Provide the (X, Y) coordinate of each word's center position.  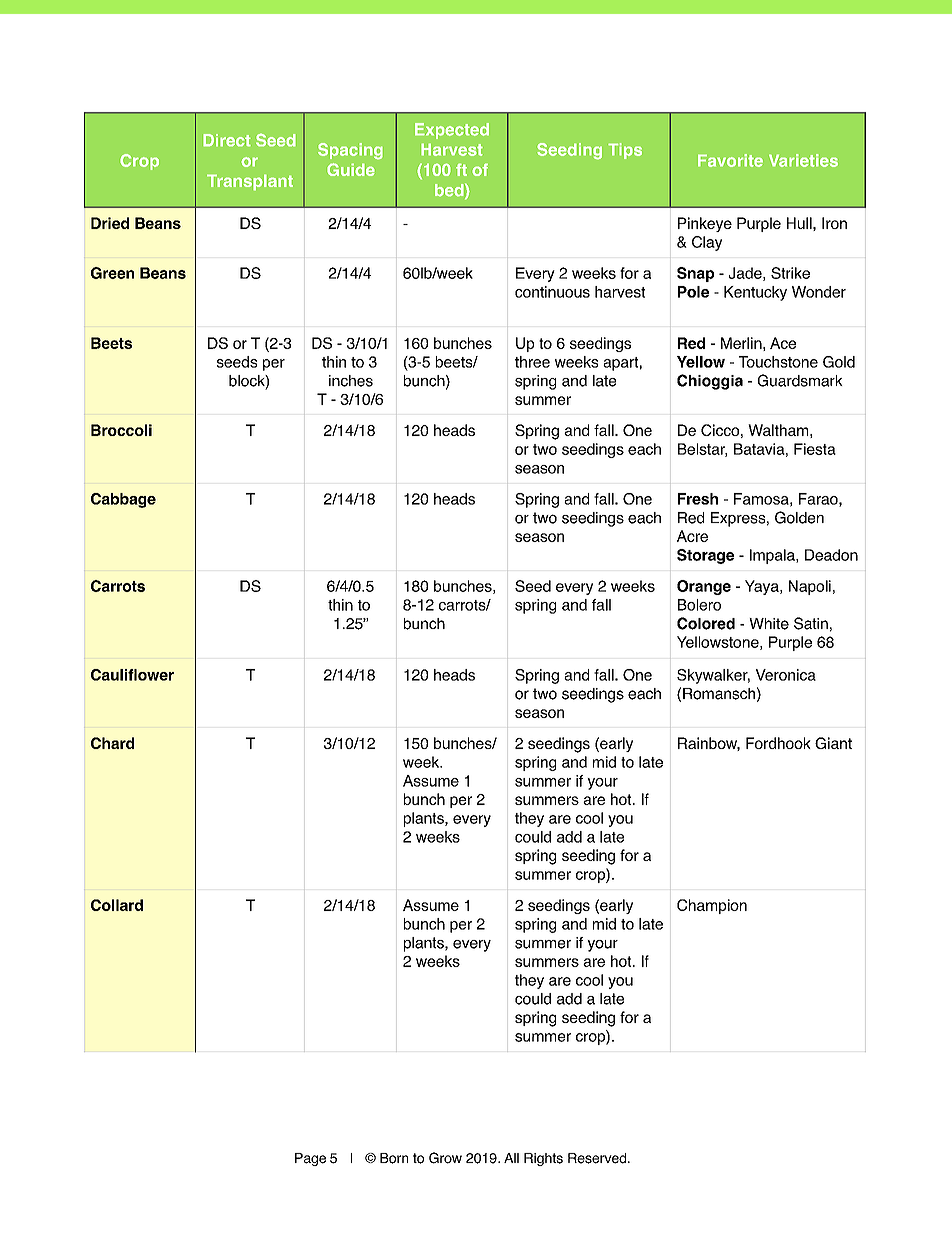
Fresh (698, 499)
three (532, 362)
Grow (445, 1158)
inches (351, 381)
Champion (712, 906)
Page (310, 1159)
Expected (452, 131)
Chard (112, 743)
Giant (833, 743)
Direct (227, 140)
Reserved (598, 1158)
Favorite (730, 160)
